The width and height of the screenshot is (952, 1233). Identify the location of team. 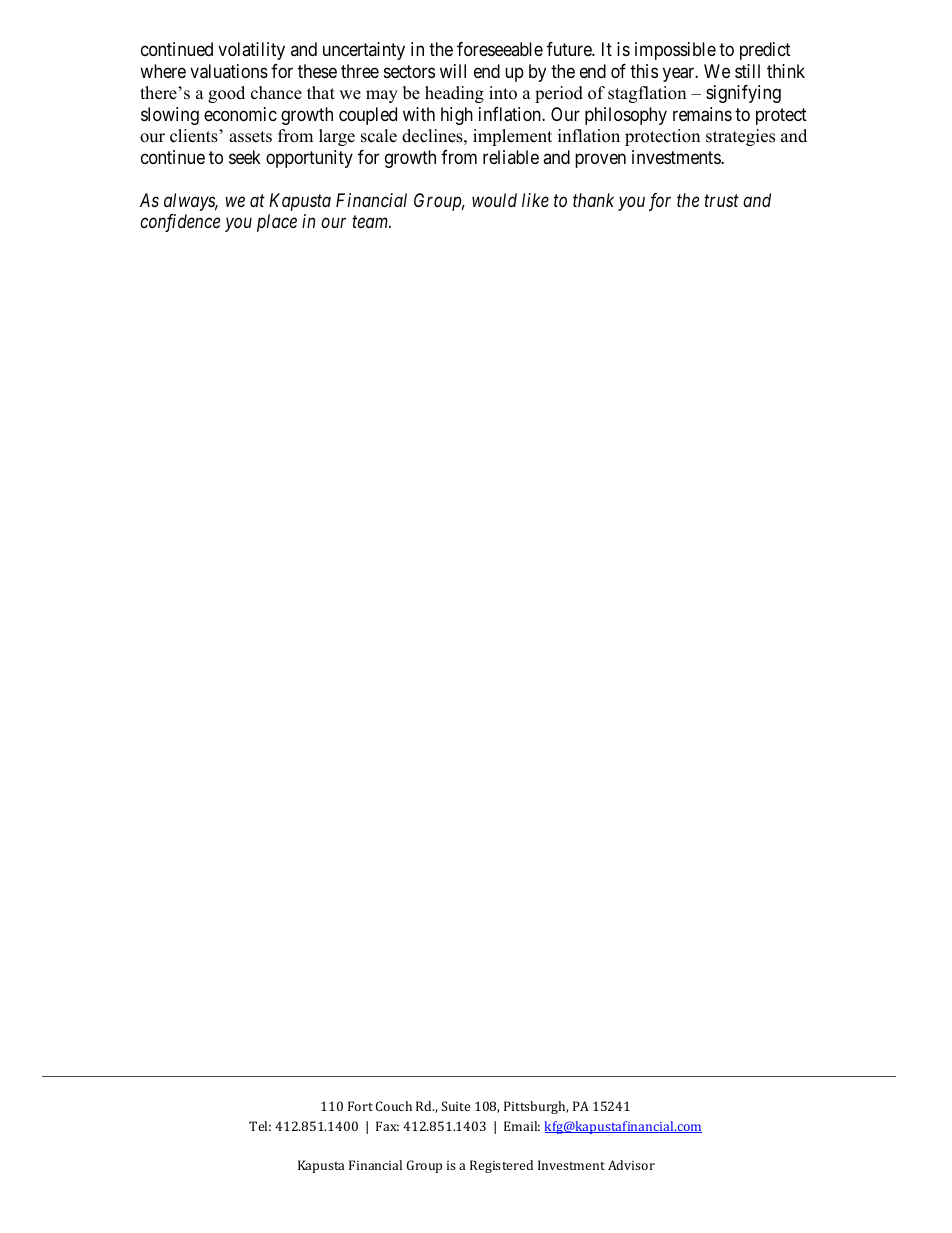
(371, 222).
